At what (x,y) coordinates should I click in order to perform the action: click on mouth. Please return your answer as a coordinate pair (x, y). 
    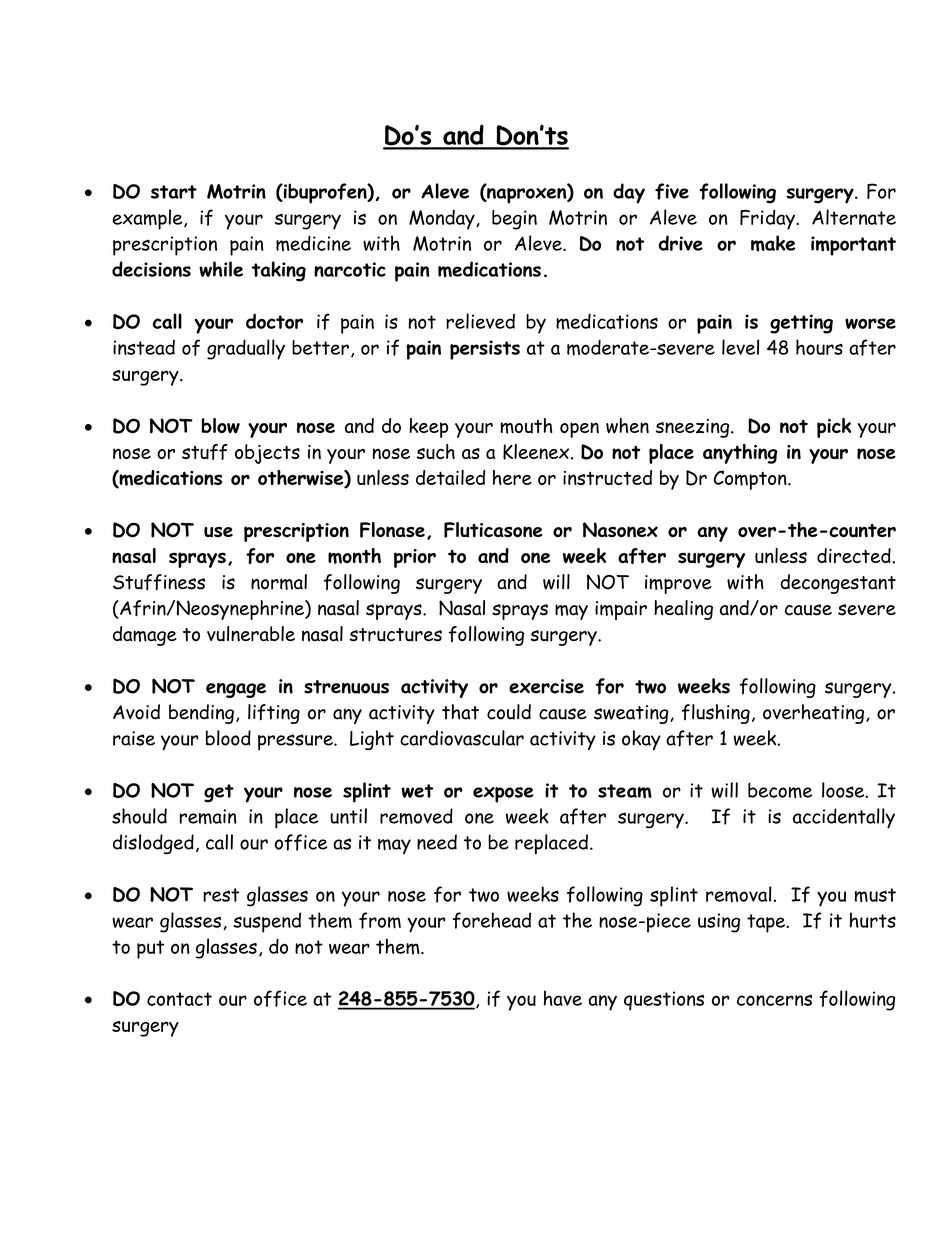
    Looking at the image, I should click on (526, 426).
